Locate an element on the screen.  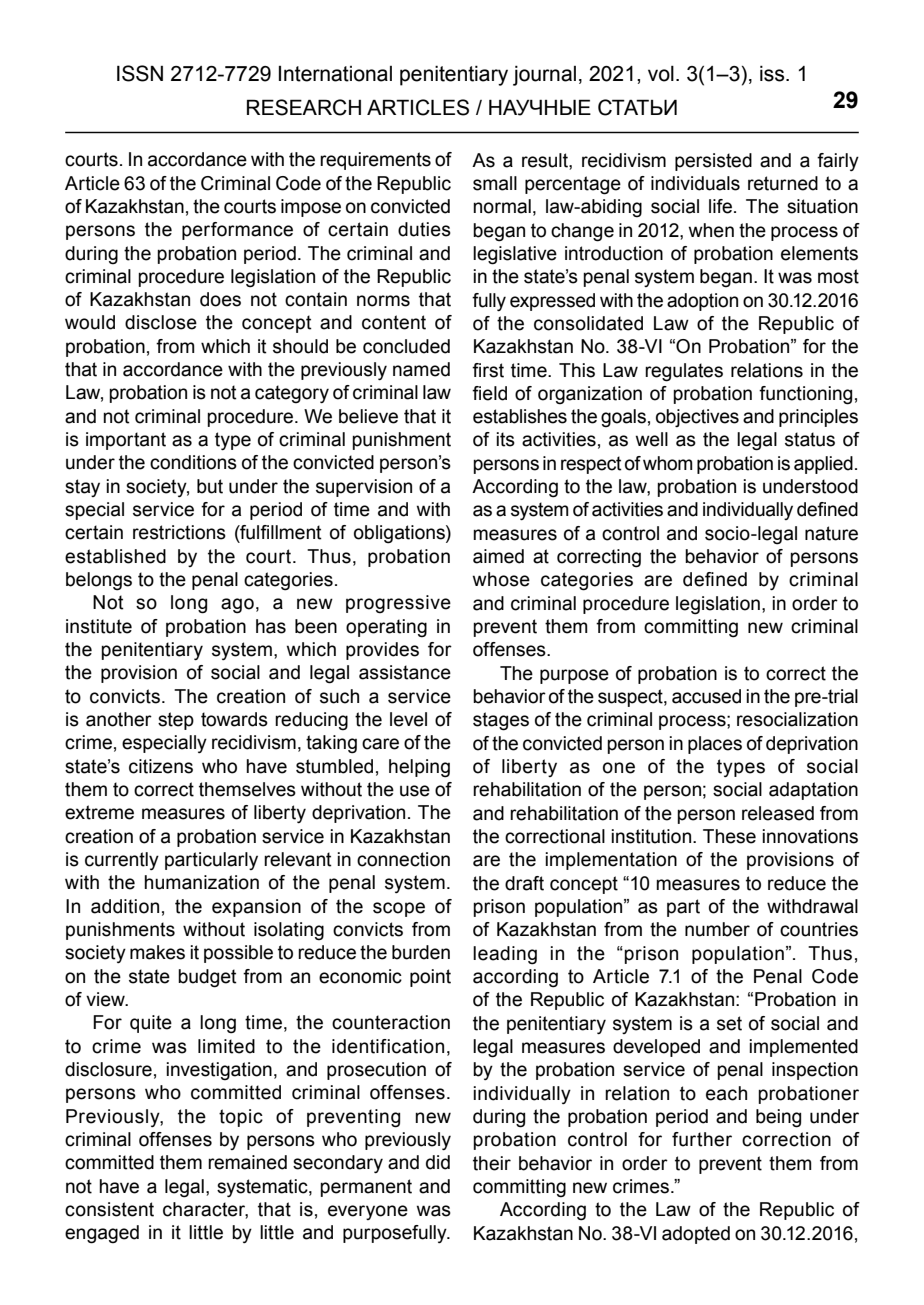
ISSN is located at coordinates (140, 73).
